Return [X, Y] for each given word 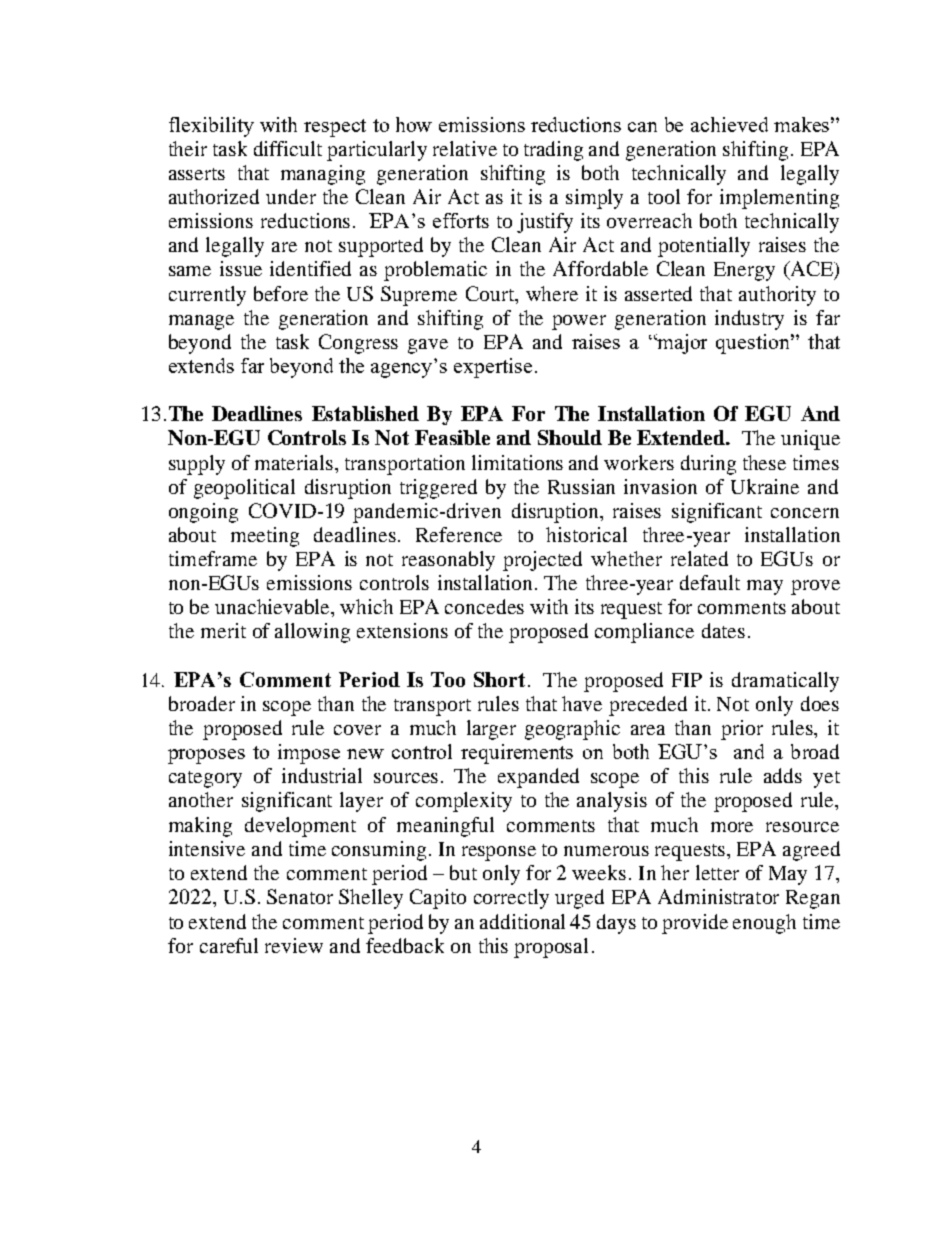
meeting [265, 537]
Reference [459, 534]
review [294, 945]
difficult [288, 148]
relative [465, 148]
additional [522, 921]
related [699, 558]
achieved [729, 124]
